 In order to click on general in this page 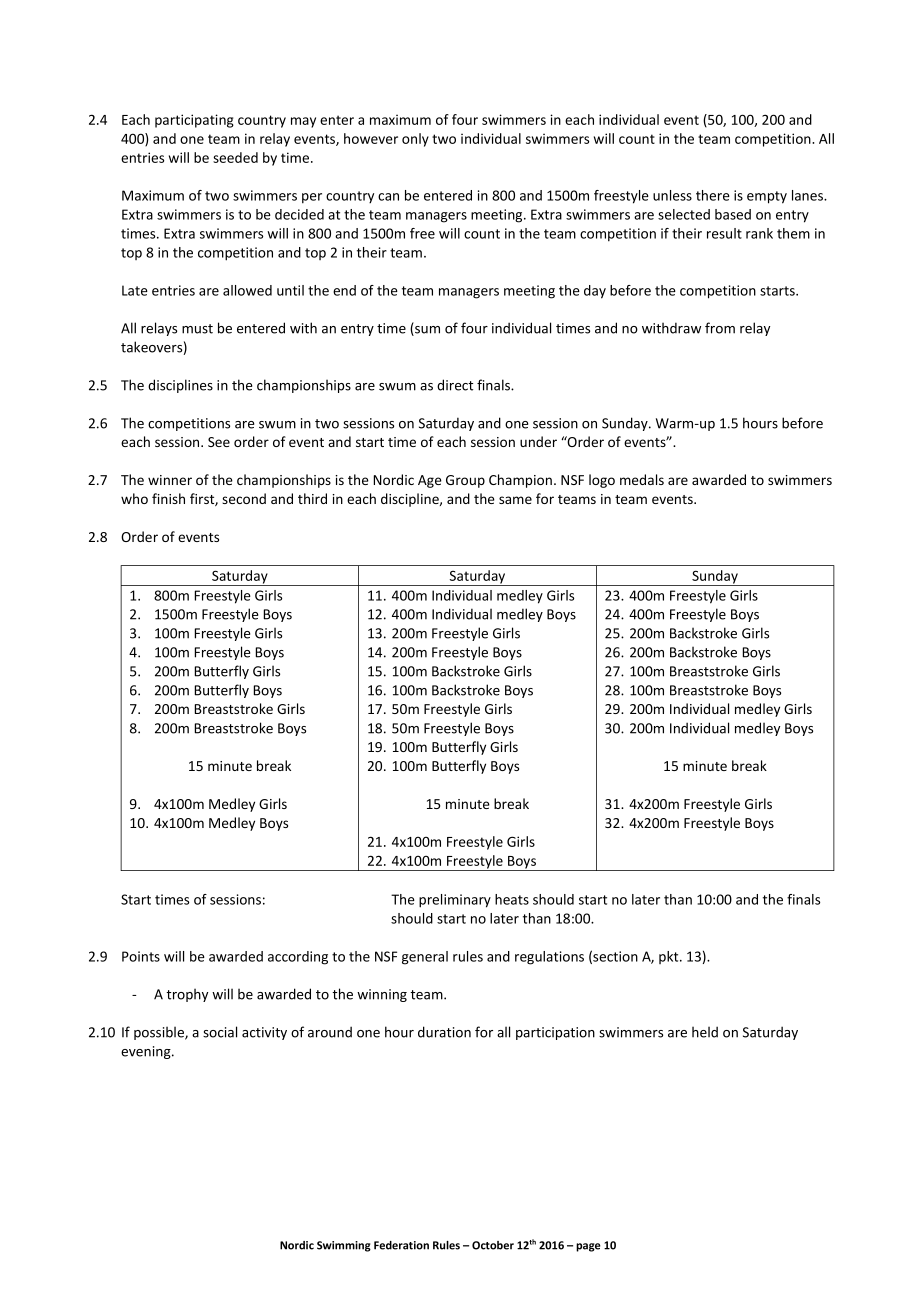, I will do `click(425, 958)`.
